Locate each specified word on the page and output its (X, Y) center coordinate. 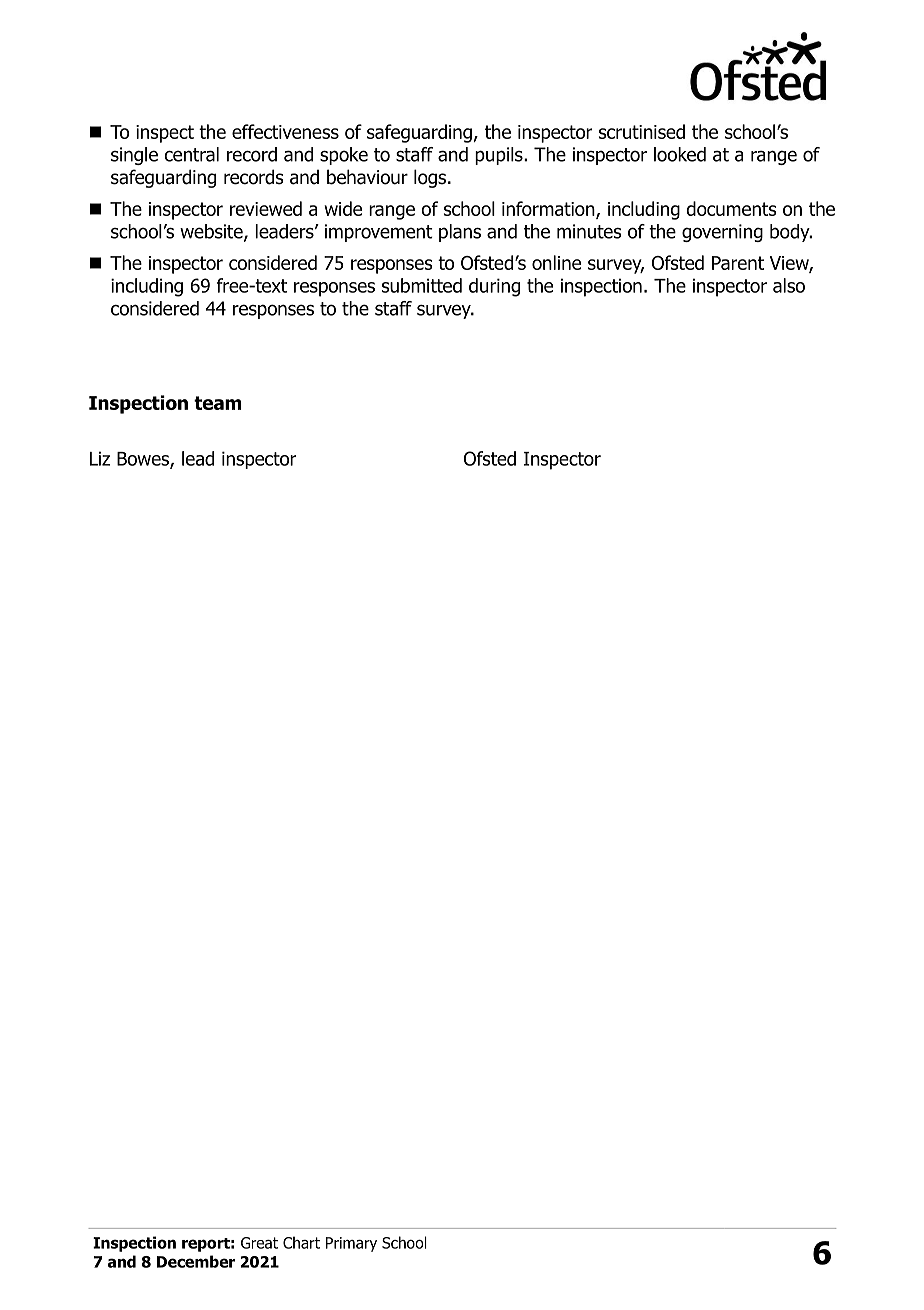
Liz (100, 458)
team (218, 403)
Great (259, 1243)
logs (431, 178)
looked (680, 154)
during (494, 287)
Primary (351, 1244)
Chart (301, 1242)
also (789, 285)
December (196, 1261)
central (192, 154)
